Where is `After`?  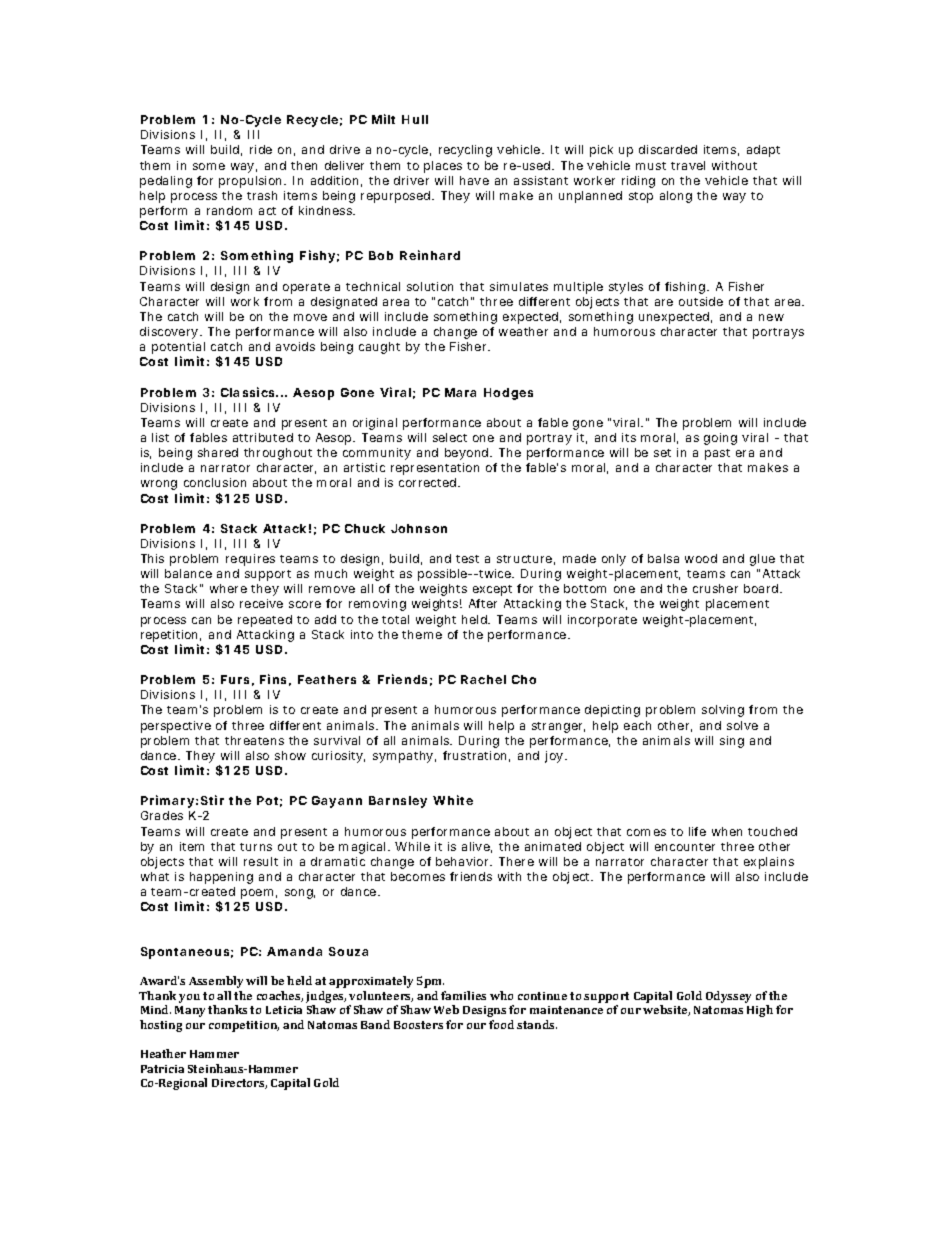
After is located at coordinates (483, 603).
